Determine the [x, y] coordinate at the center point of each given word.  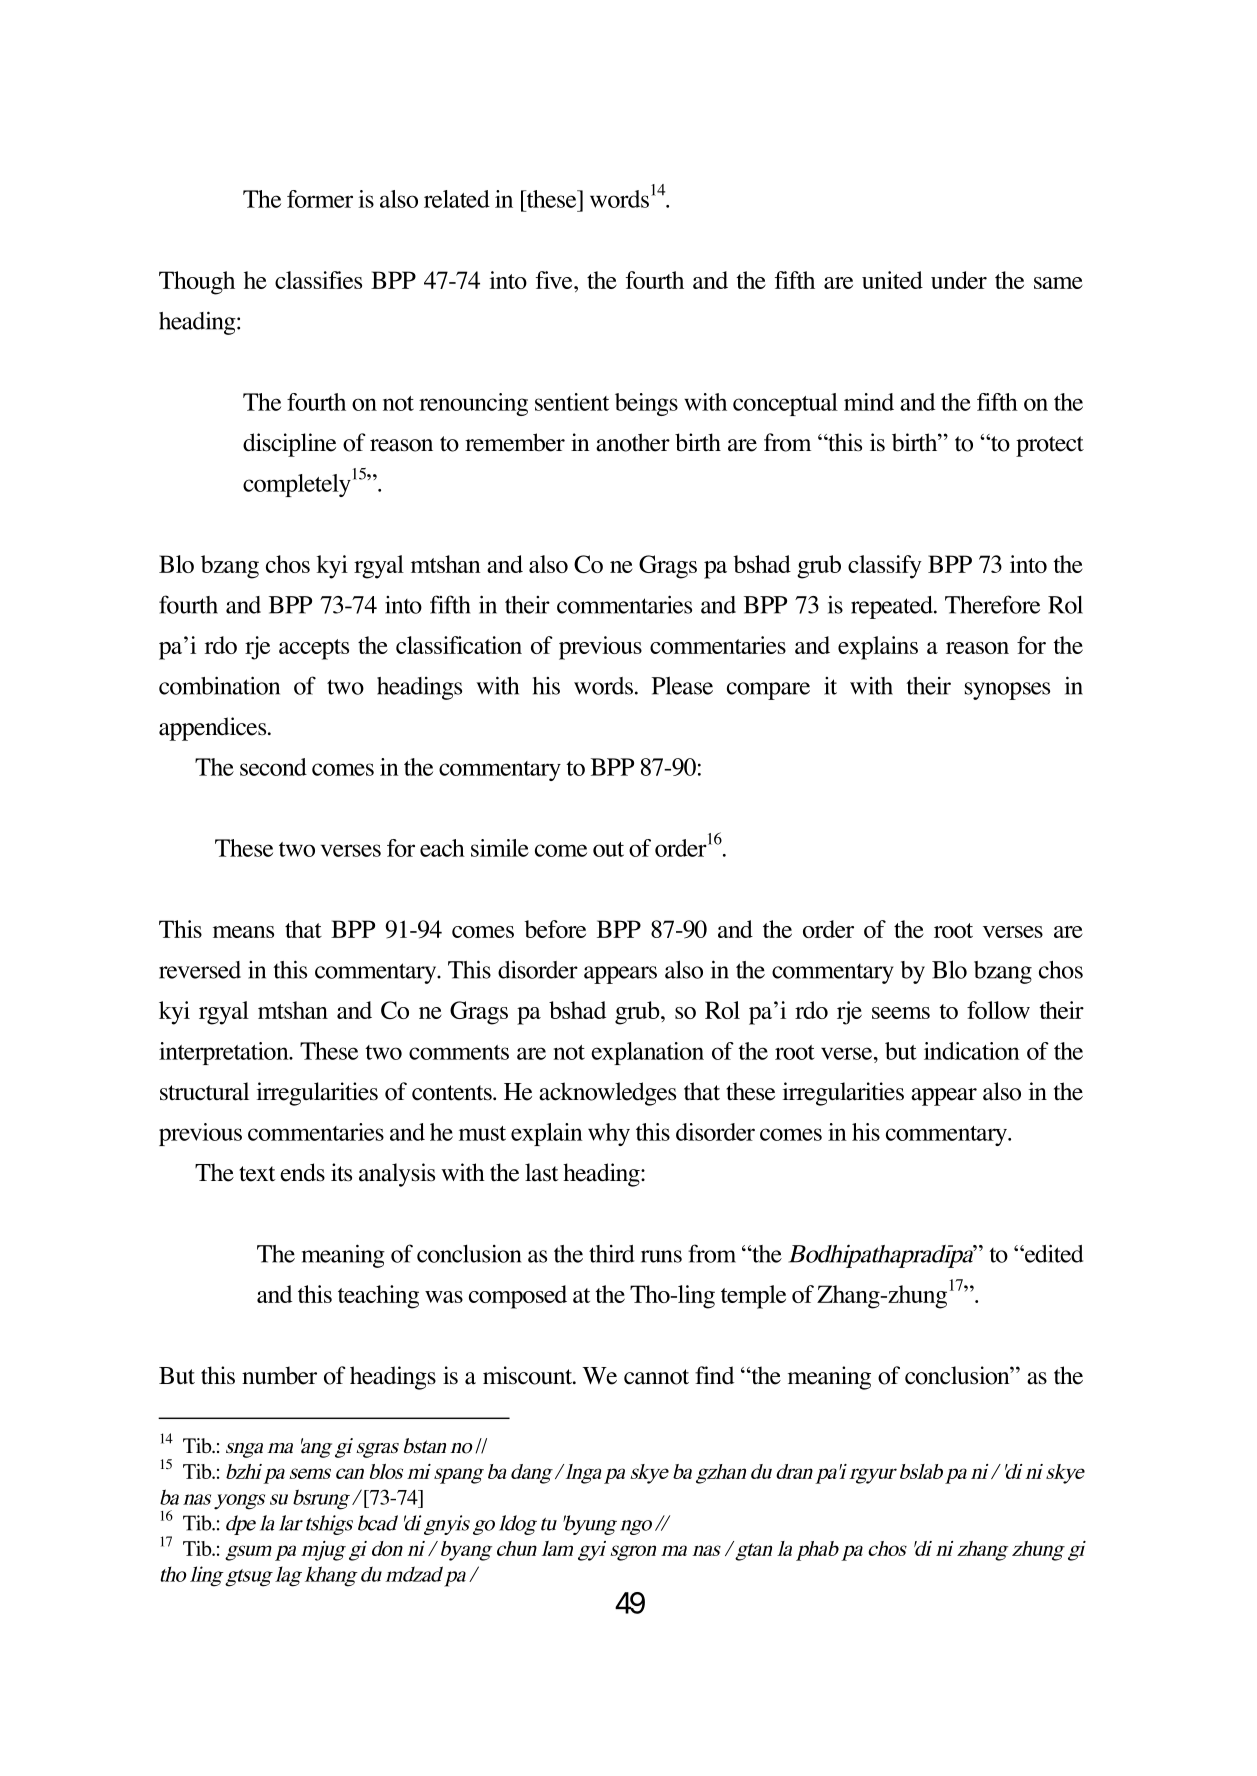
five [555, 280]
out [608, 849]
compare [768, 691]
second [273, 767]
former [320, 199]
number [279, 1375]
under [959, 280]
